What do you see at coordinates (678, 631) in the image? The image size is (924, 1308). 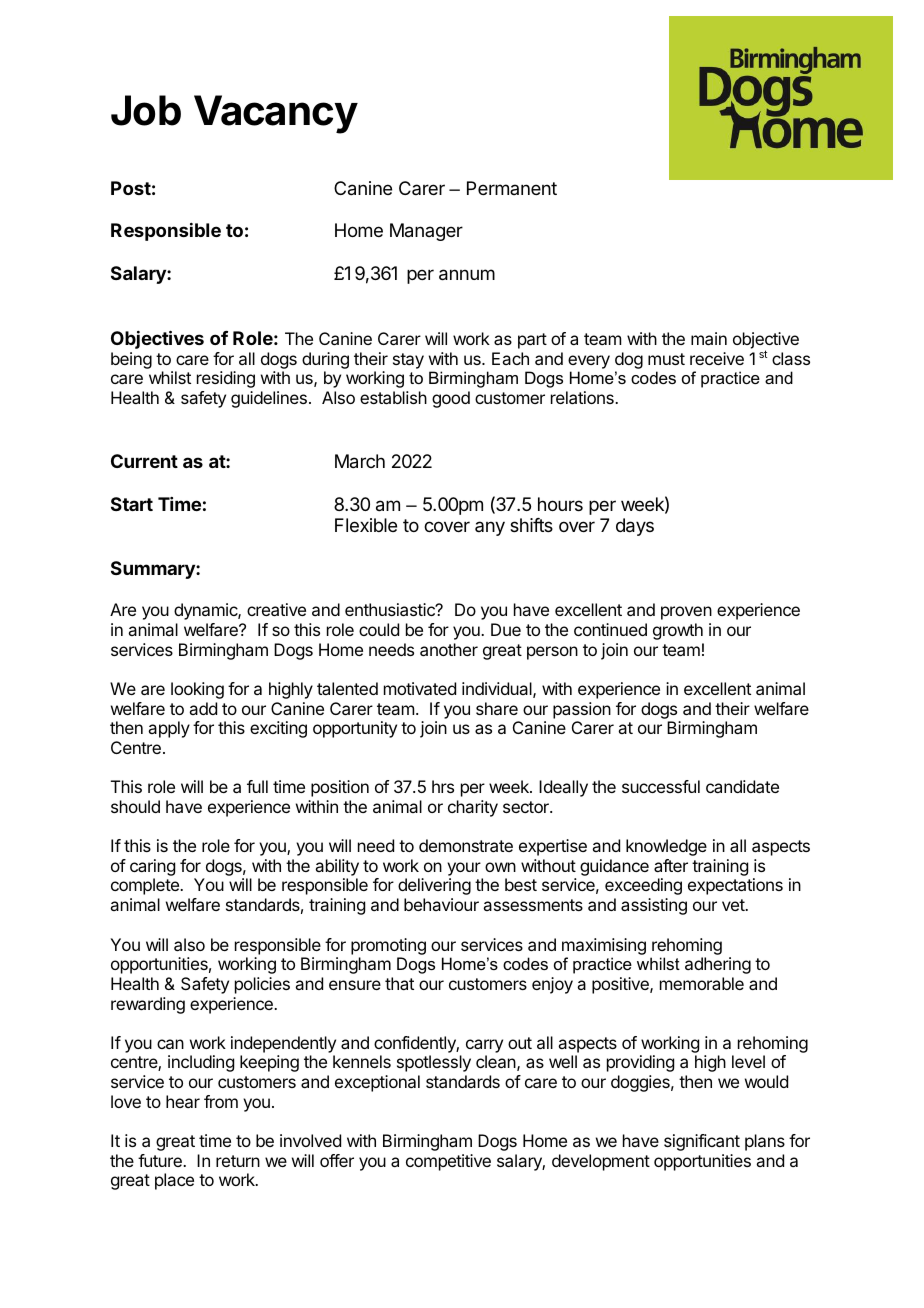 I see `growth` at bounding box center [678, 631].
